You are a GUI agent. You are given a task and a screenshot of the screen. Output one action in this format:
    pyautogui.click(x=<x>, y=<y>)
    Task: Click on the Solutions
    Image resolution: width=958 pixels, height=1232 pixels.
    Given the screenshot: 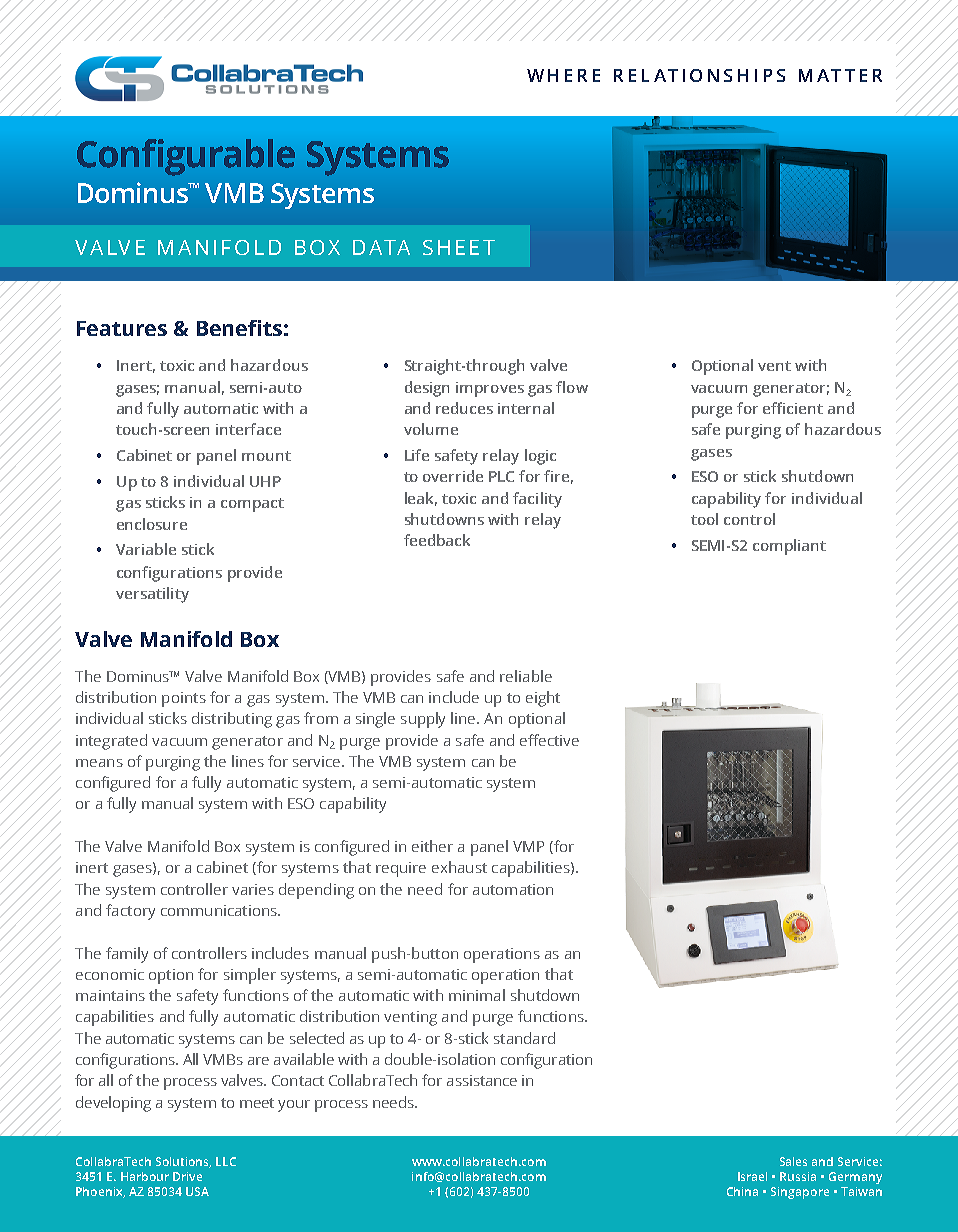 What is the action you would take?
    pyautogui.click(x=183, y=1162)
